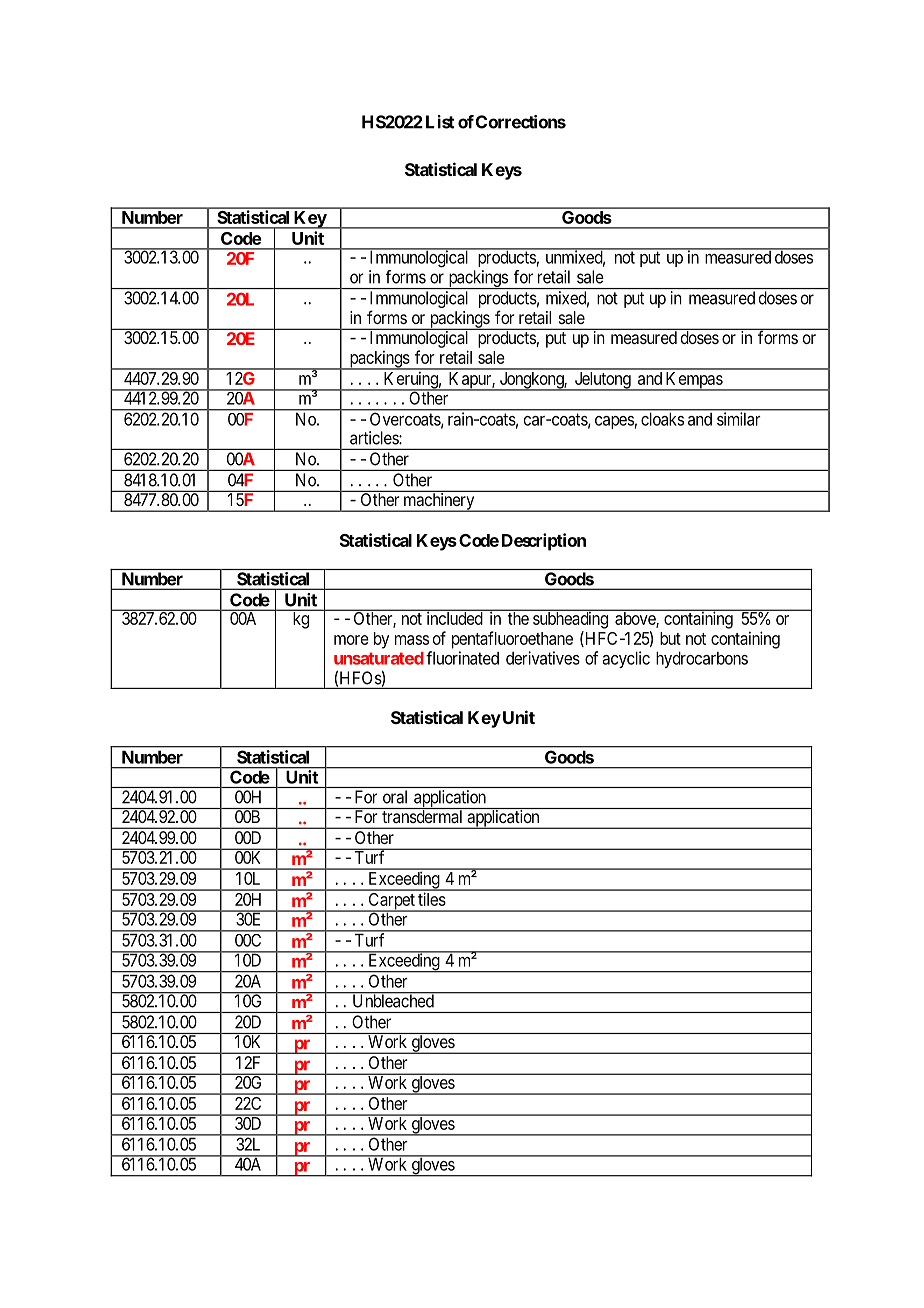 Image resolution: width=924 pixels, height=1308 pixels. What do you see at coordinates (662, 419) in the screenshot?
I see `cloaks` at bounding box center [662, 419].
